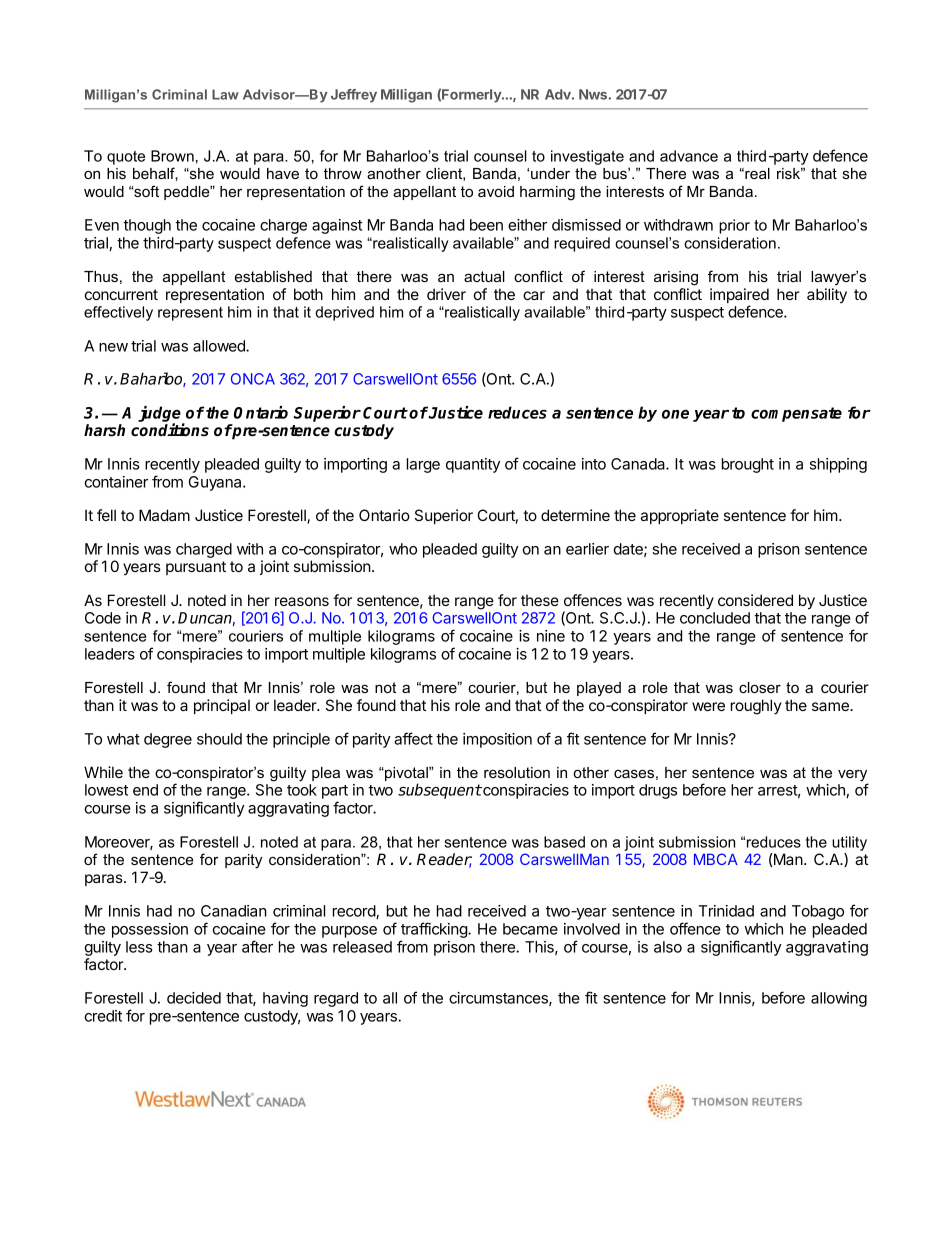 This page has height=1233, width=952. Describe the element at coordinates (435, 930) in the page. I see `trafficking` at that location.
